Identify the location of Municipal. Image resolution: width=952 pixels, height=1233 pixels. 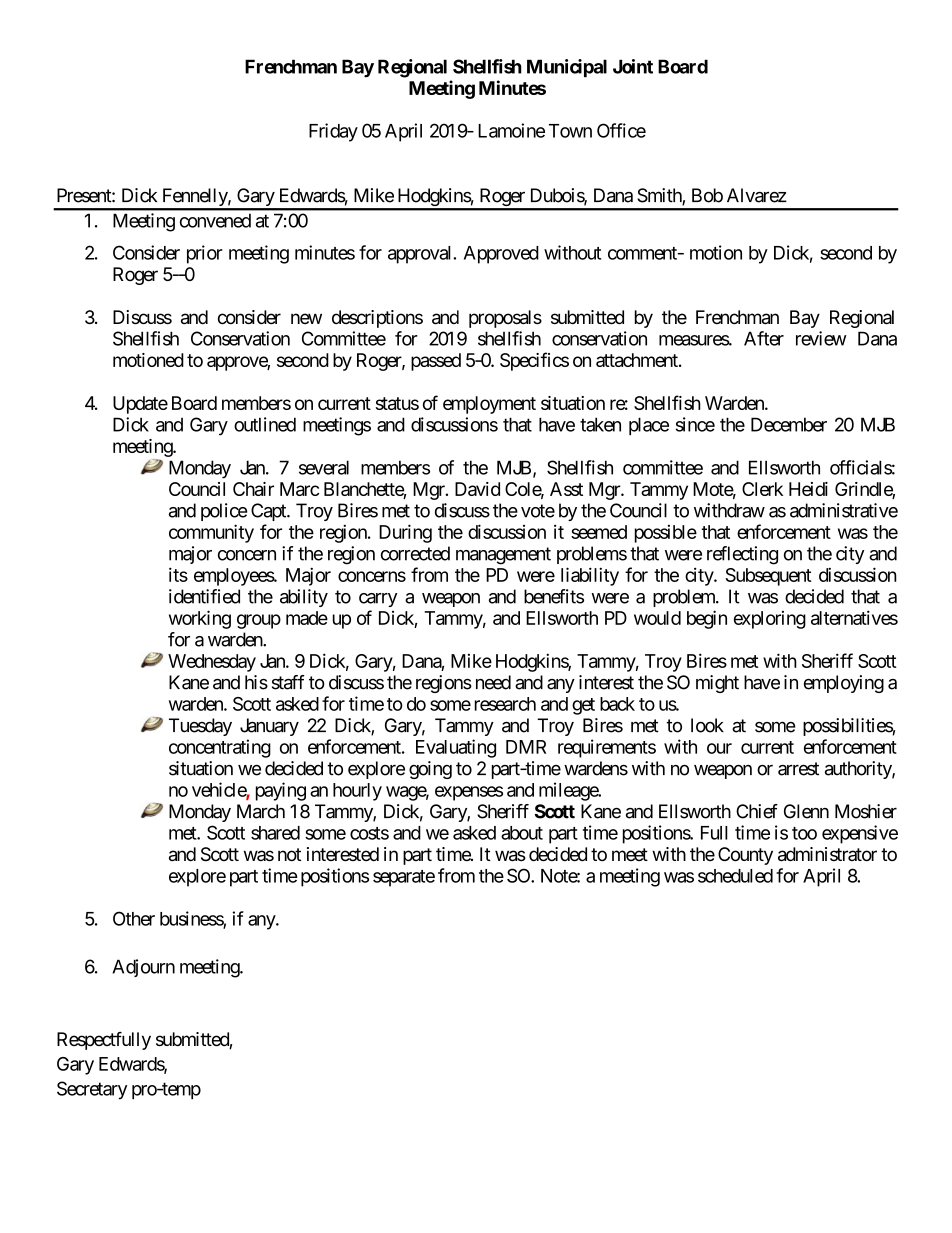
(567, 68).
